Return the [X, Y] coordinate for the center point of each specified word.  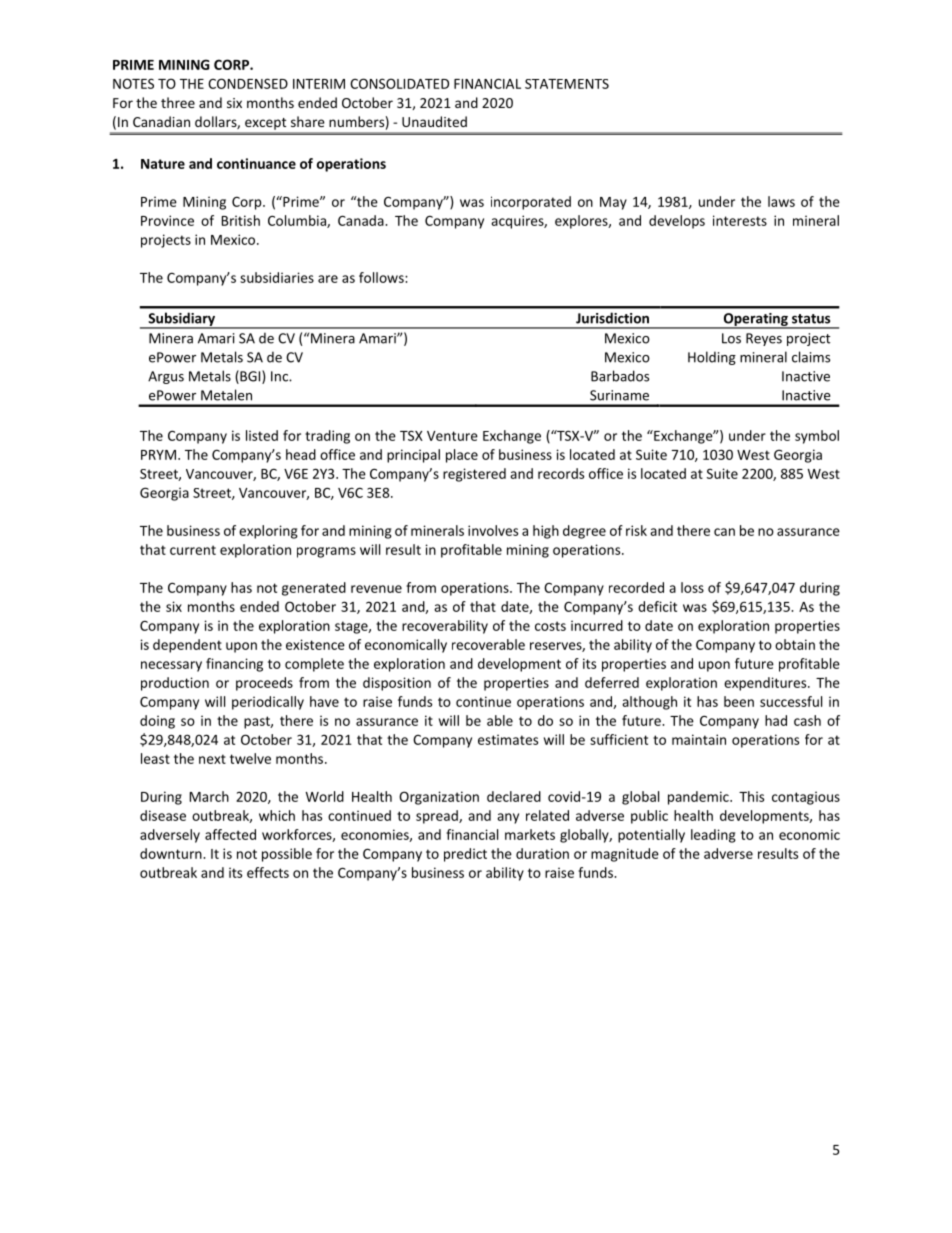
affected [230, 834]
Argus [166, 377]
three [178, 102]
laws [781, 201]
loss [692, 587]
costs [550, 626]
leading [713, 836]
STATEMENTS [567, 84]
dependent [187, 646]
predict [465, 855]
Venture [452, 436]
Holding [712, 358]
